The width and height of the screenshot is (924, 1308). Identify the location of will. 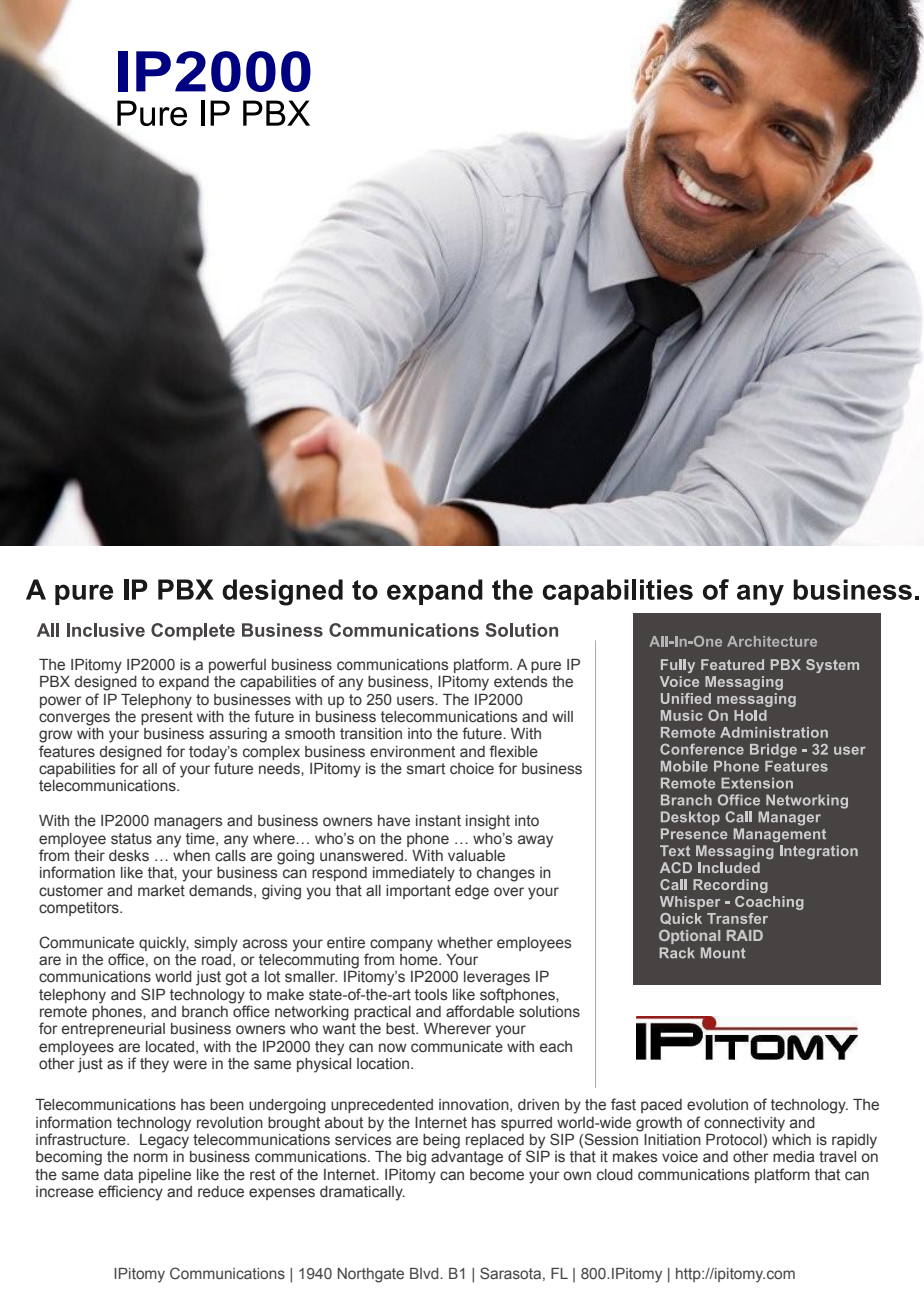
(562, 716).
